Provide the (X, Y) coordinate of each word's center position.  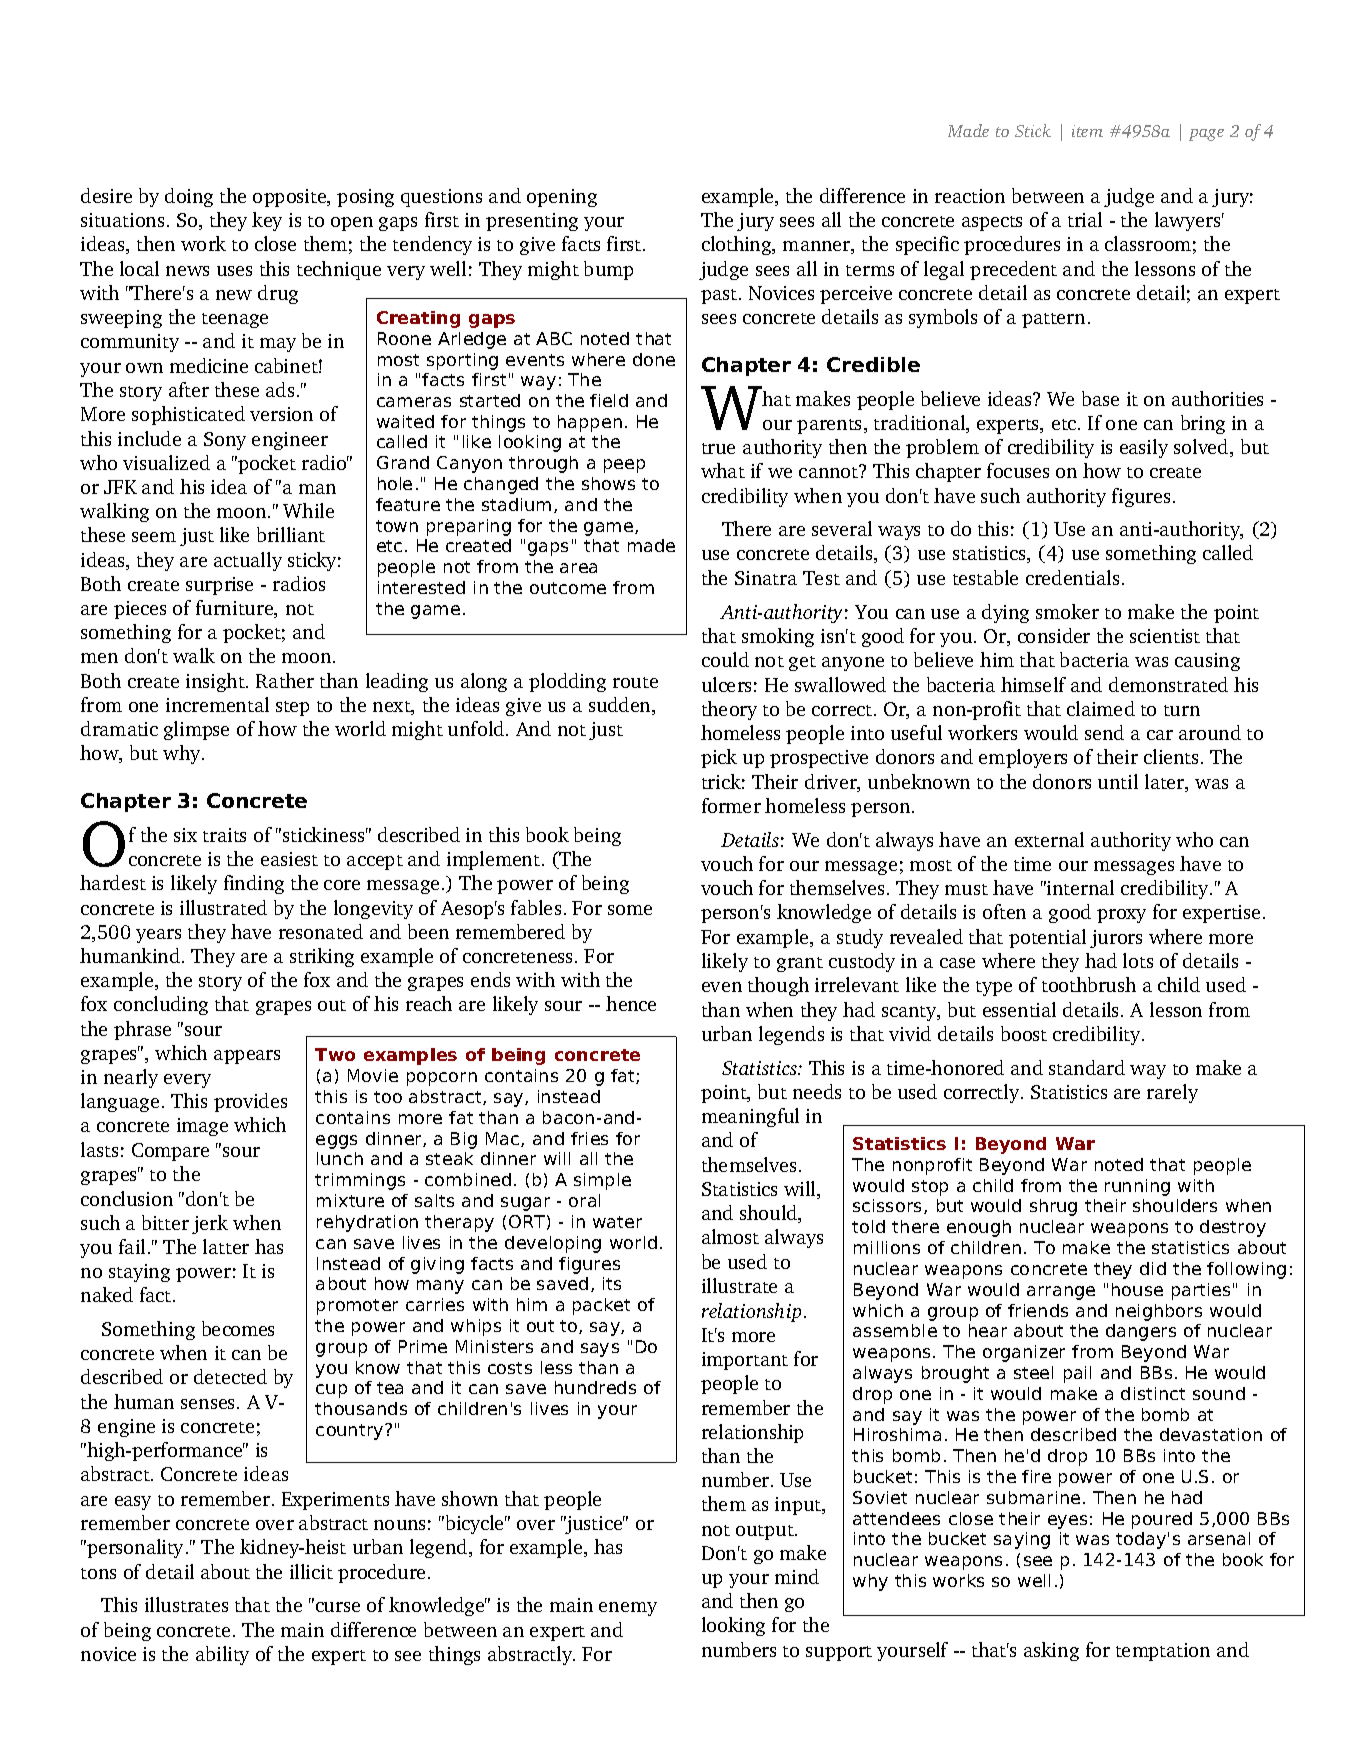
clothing (738, 245)
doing (189, 197)
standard (1087, 1067)
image (202, 1127)
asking (1051, 1651)
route (635, 682)
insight (216, 682)
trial (1085, 219)
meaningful (750, 1117)
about (225, 1571)
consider (1054, 635)
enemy (628, 1609)
